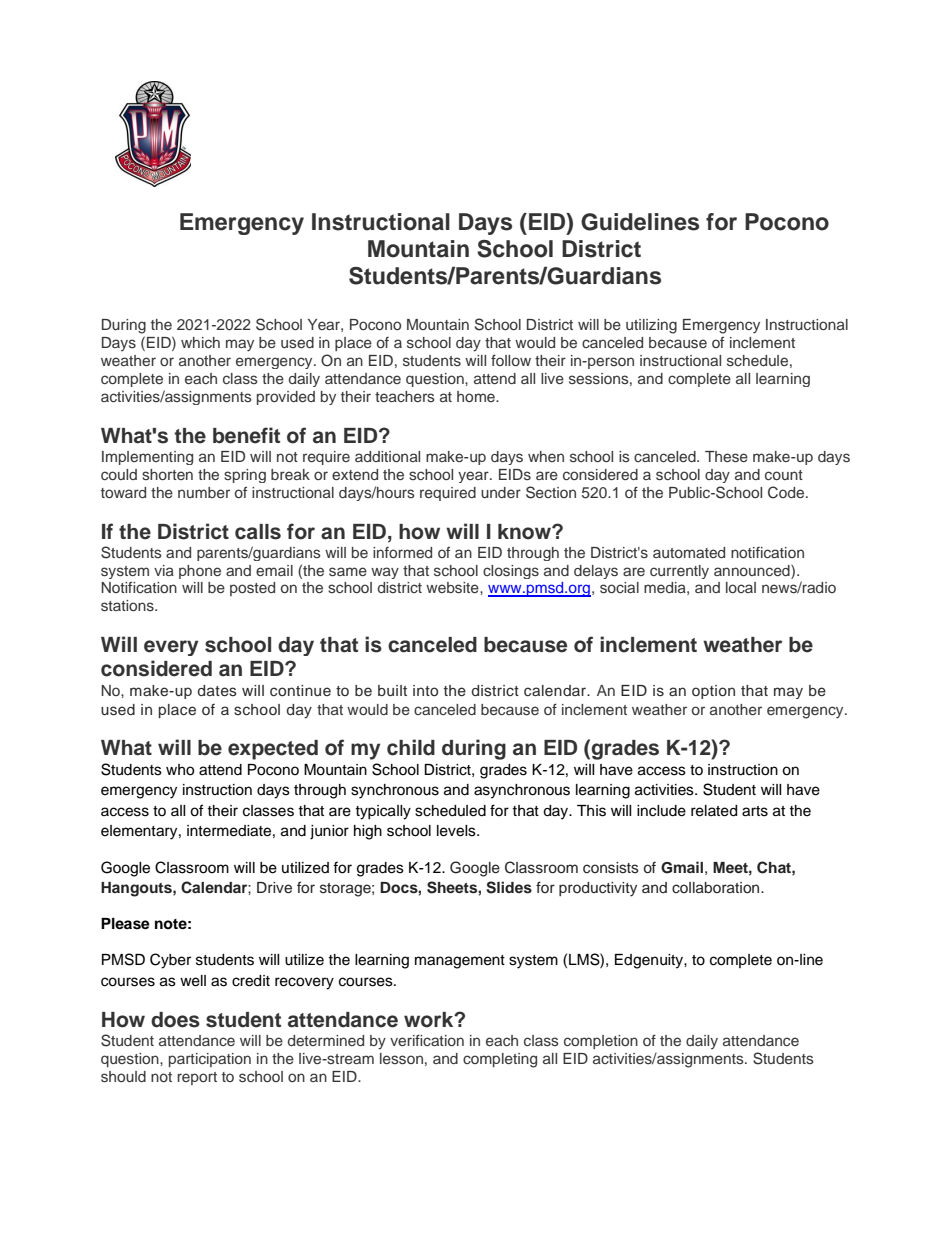 The height and width of the image is (1233, 952). Describe the element at coordinates (509, 887) in the image. I see `Slides` at that location.
